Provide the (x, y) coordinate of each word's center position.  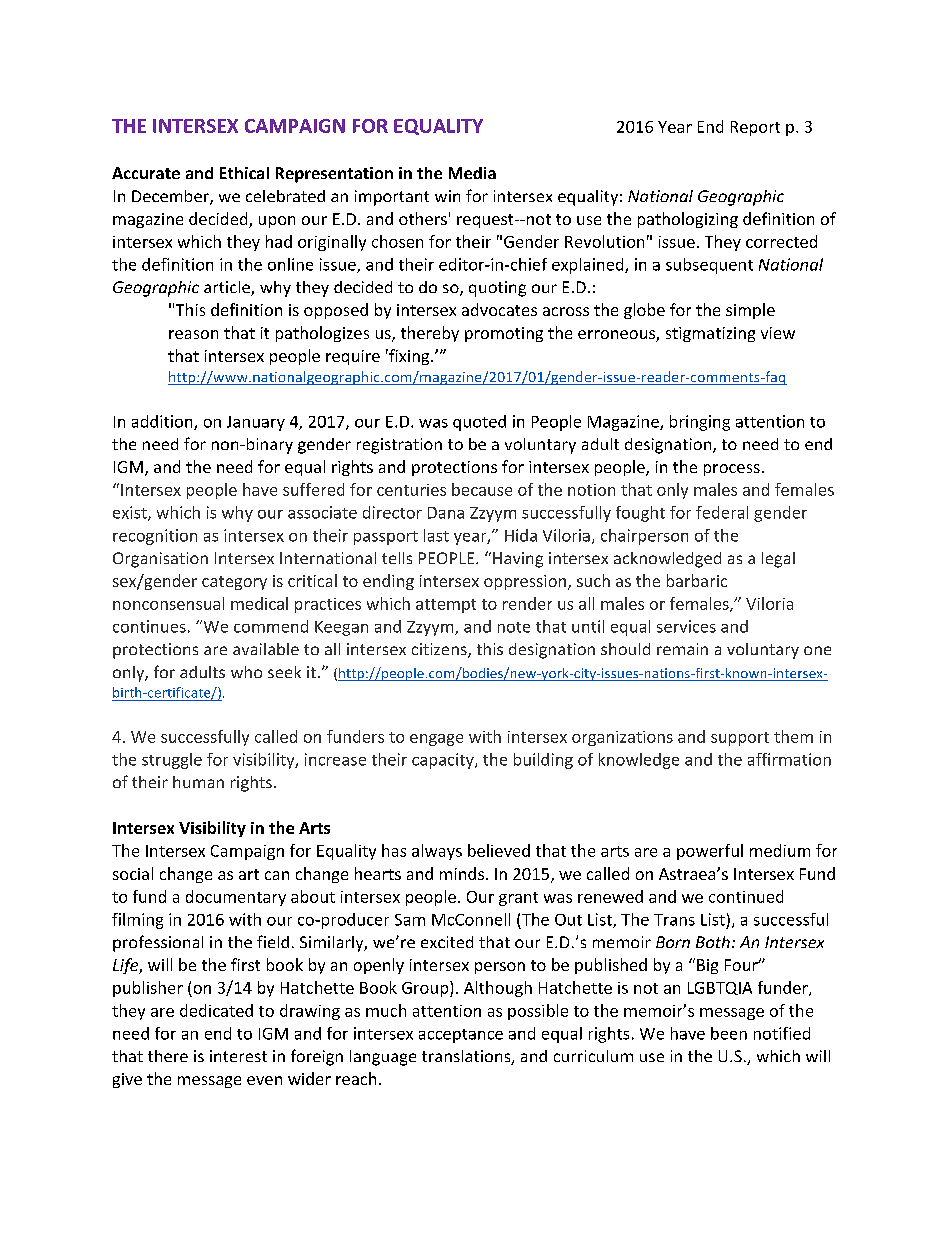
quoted (479, 423)
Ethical (244, 173)
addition (163, 422)
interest (238, 1056)
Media (472, 173)
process (732, 470)
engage (436, 740)
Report (755, 128)
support (740, 739)
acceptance (461, 1036)
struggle (172, 761)
